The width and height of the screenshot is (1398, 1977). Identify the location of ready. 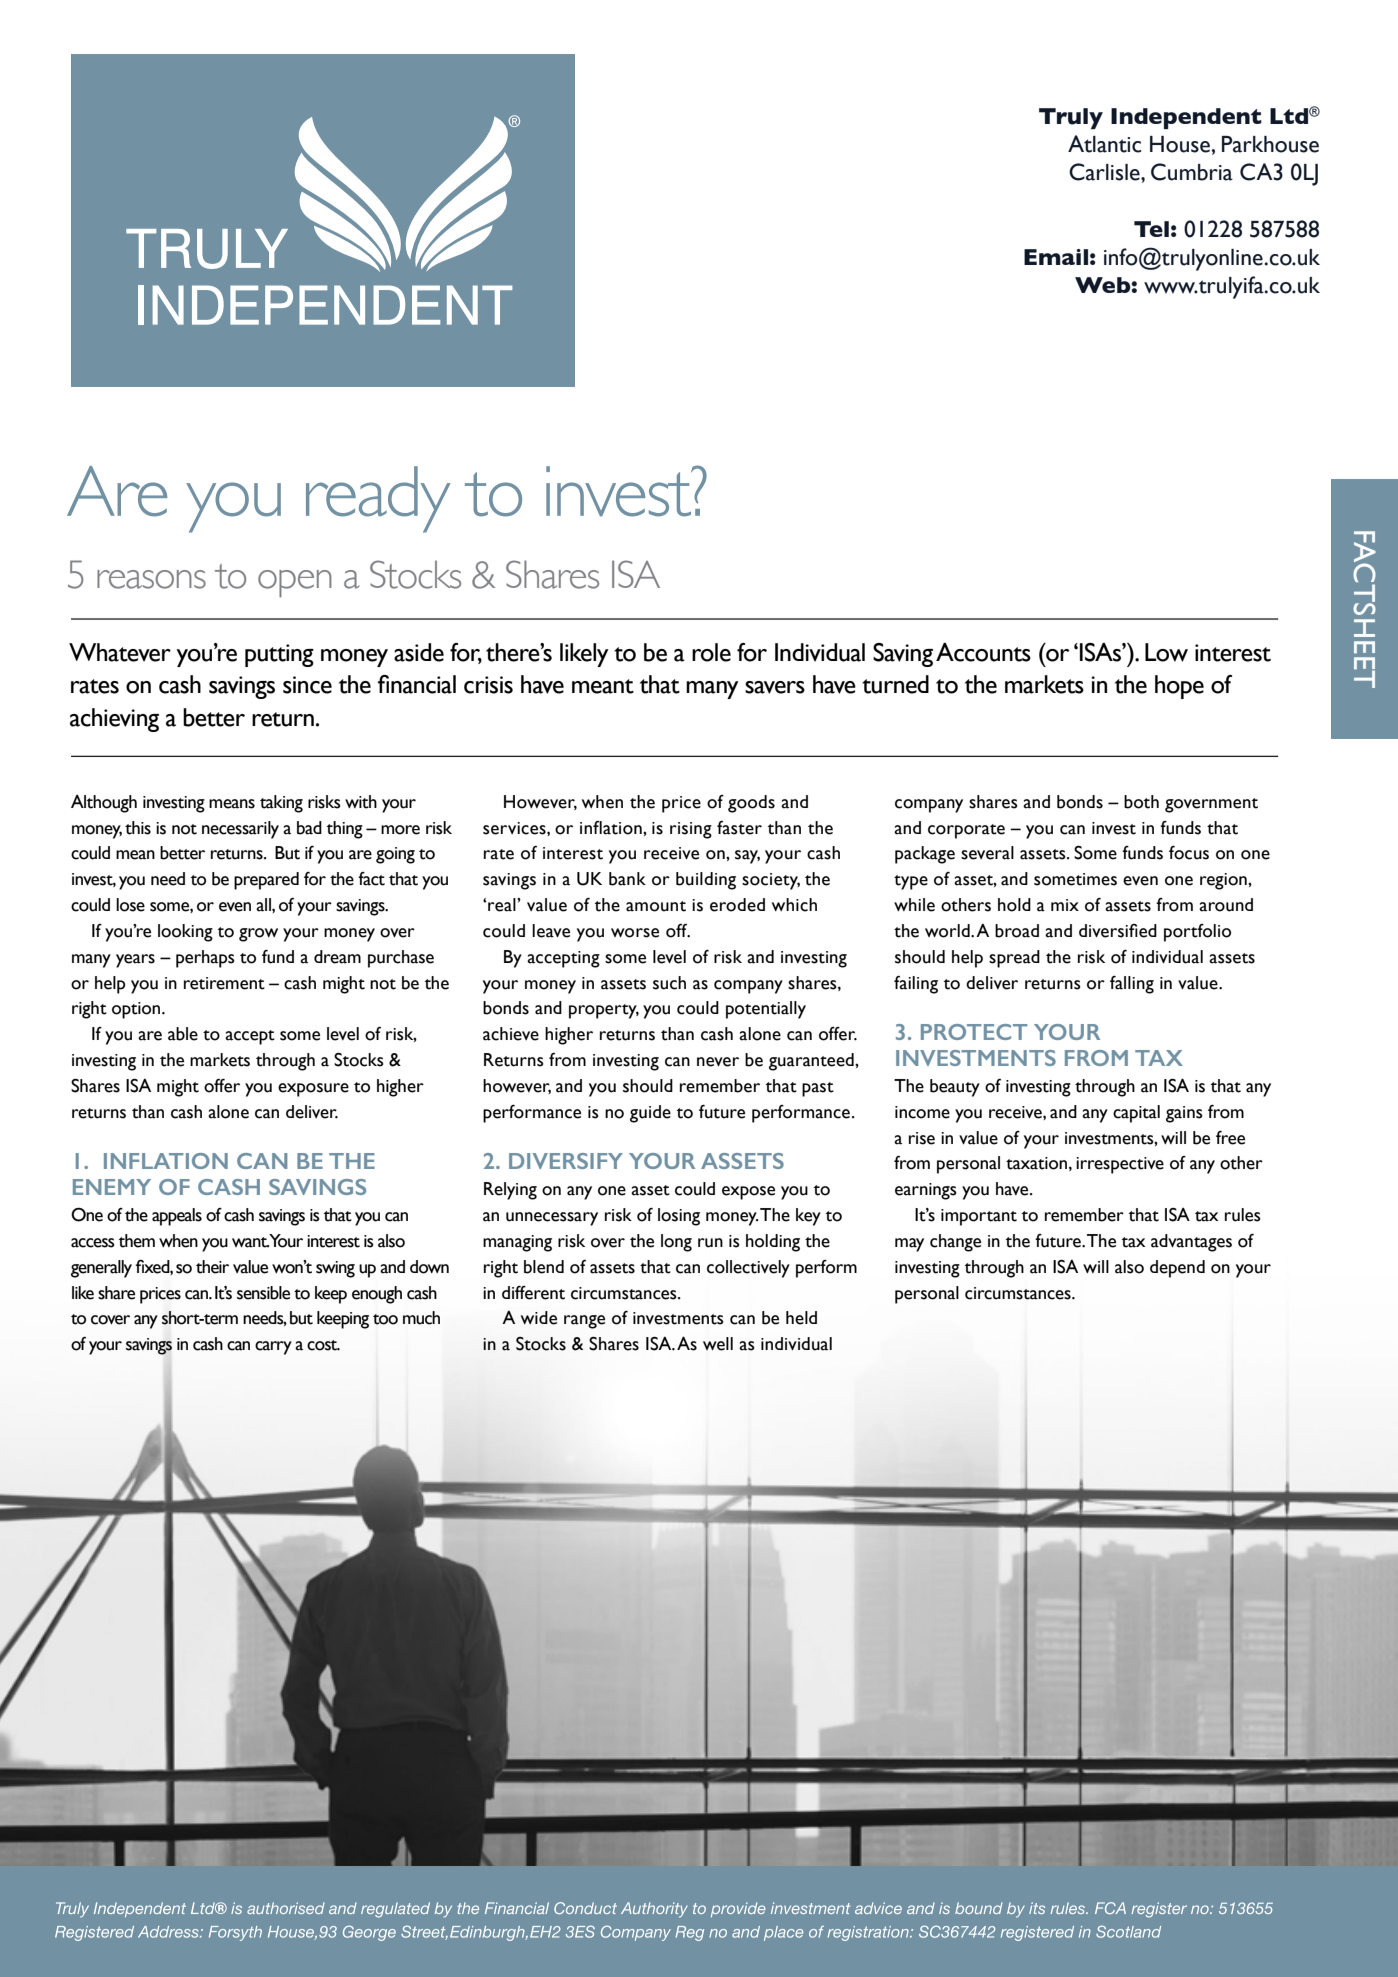
(378, 499).
